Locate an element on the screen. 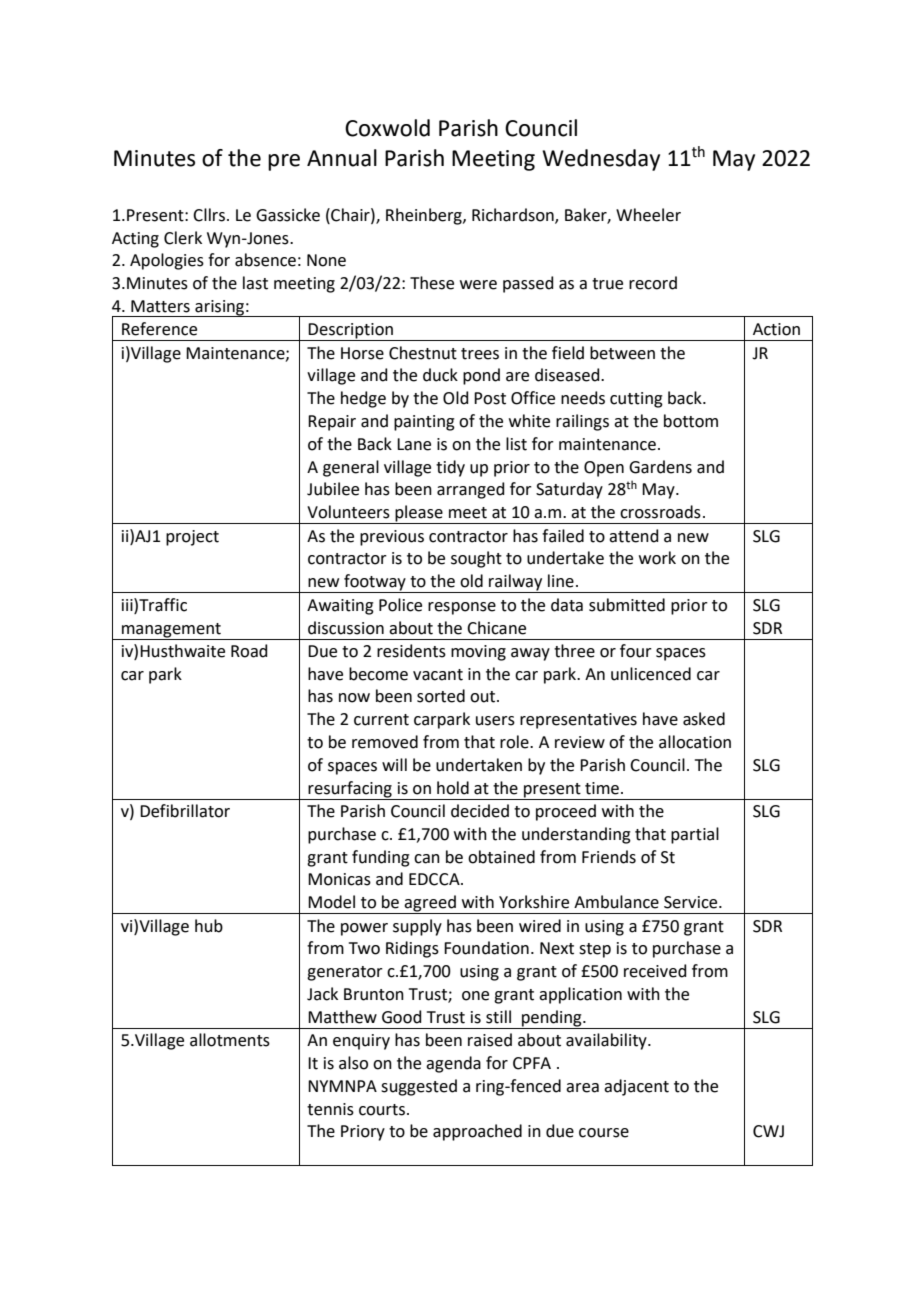  four is located at coordinates (636, 651).
